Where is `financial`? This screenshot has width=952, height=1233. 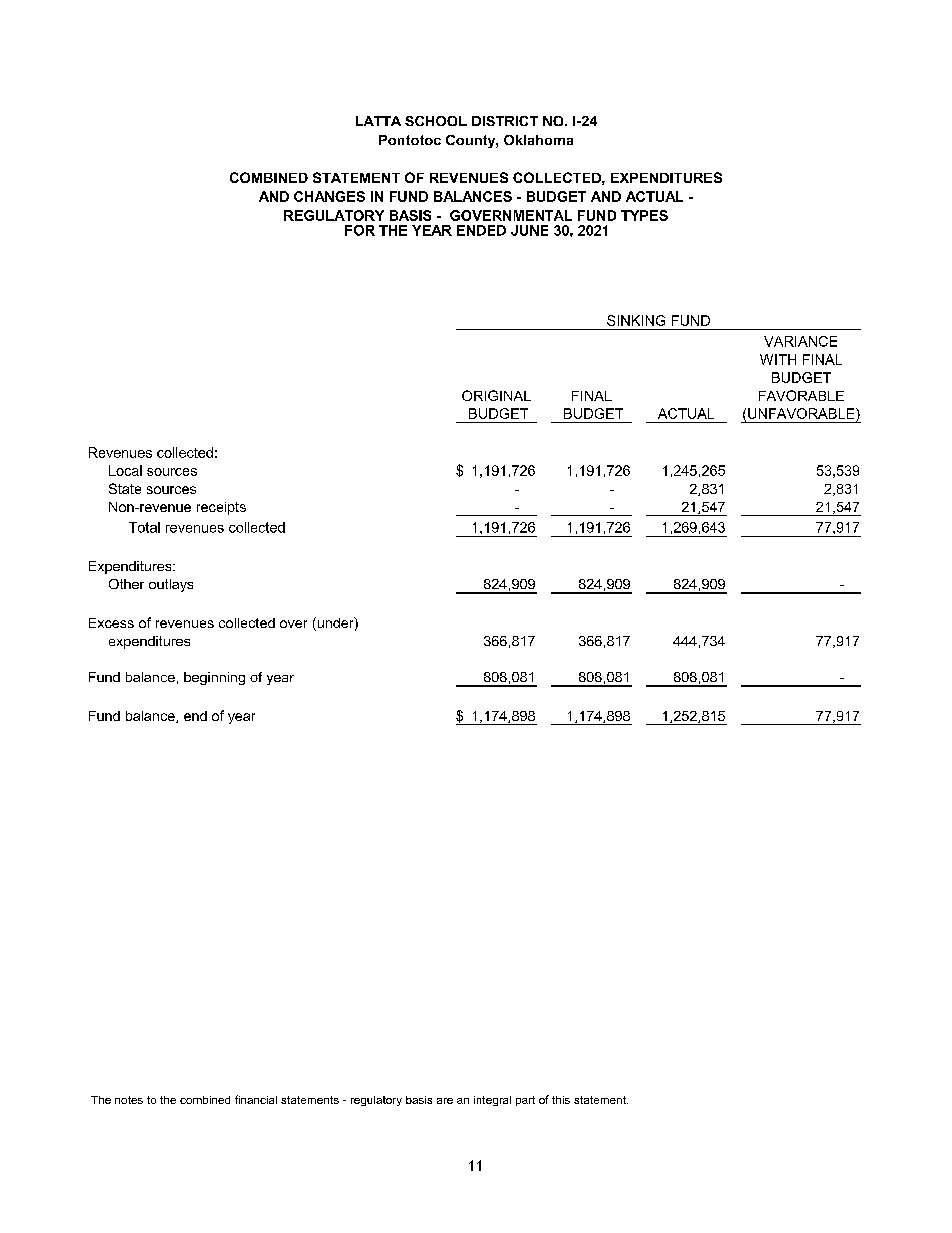 financial is located at coordinates (256, 1099).
